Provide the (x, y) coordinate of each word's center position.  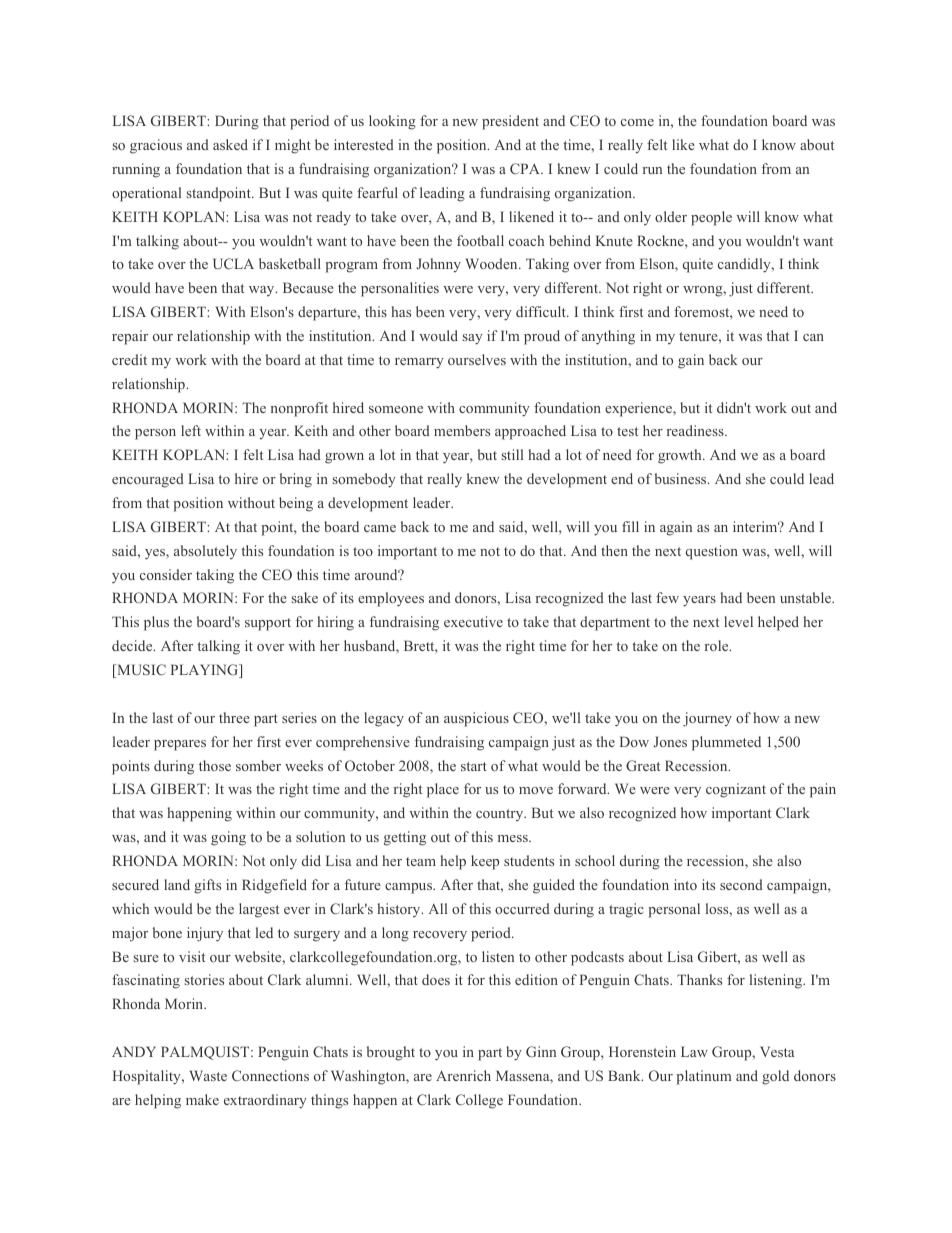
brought (391, 1053)
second (741, 884)
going (228, 838)
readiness (696, 430)
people (711, 218)
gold (775, 1077)
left (191, 430)
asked (230, 144)
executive (473, 621)
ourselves (477, 359)
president (510, 122)
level (738, 621)
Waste (208, 1075)
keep (485, 862)
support (268, 624)
